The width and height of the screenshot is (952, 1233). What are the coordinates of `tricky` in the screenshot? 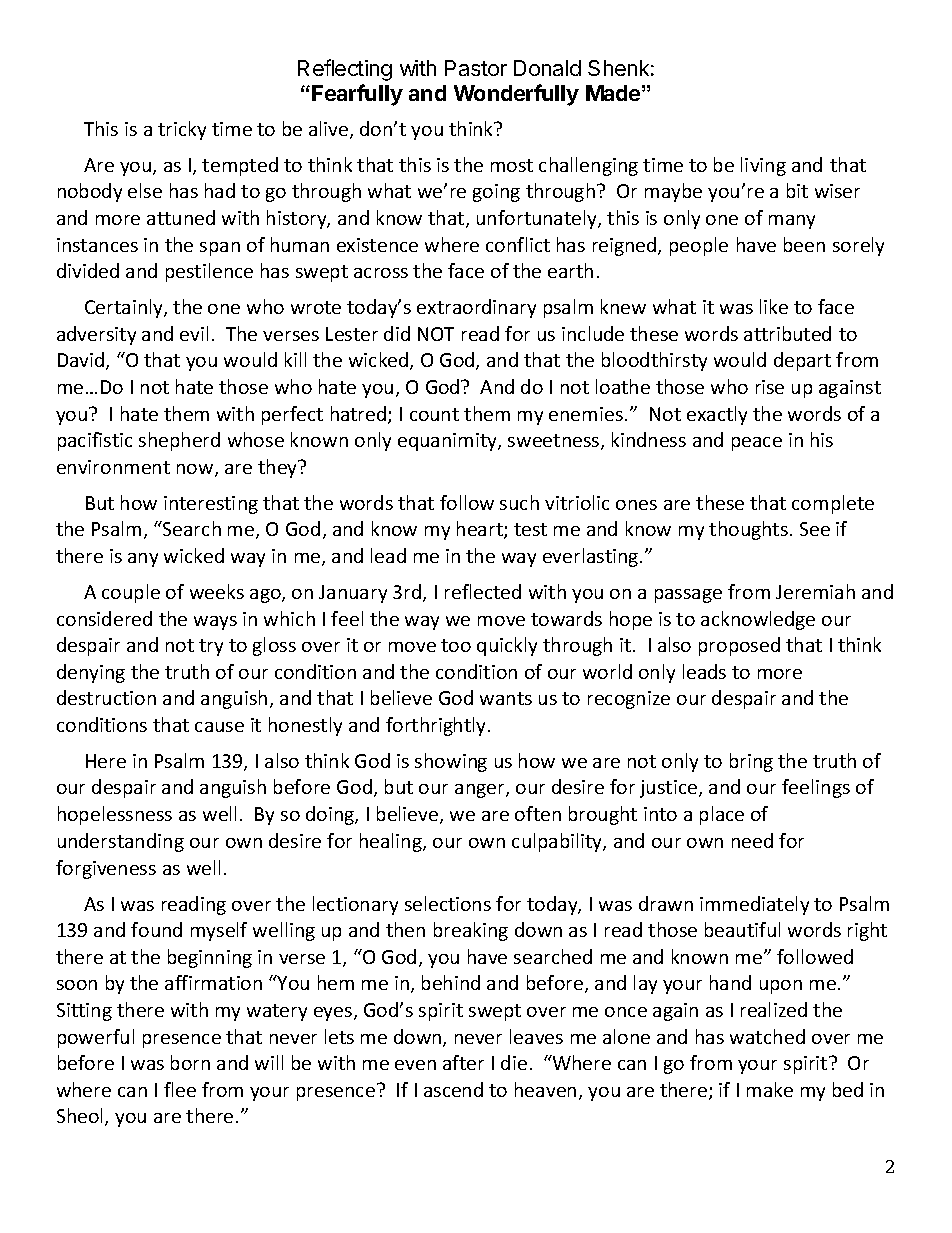 It's located at (182, 130).
